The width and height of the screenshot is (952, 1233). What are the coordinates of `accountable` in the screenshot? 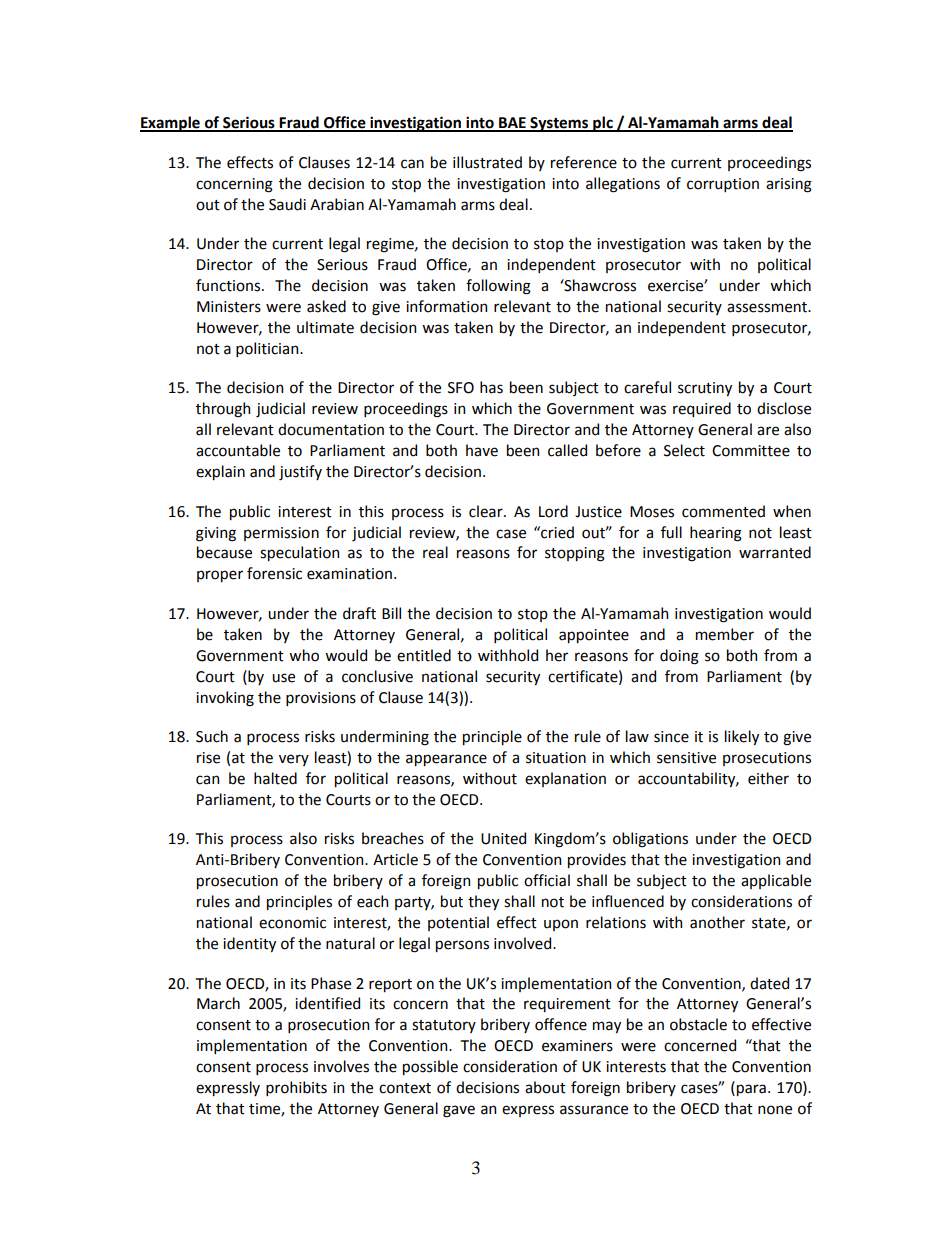 It's located at (238, 450).
